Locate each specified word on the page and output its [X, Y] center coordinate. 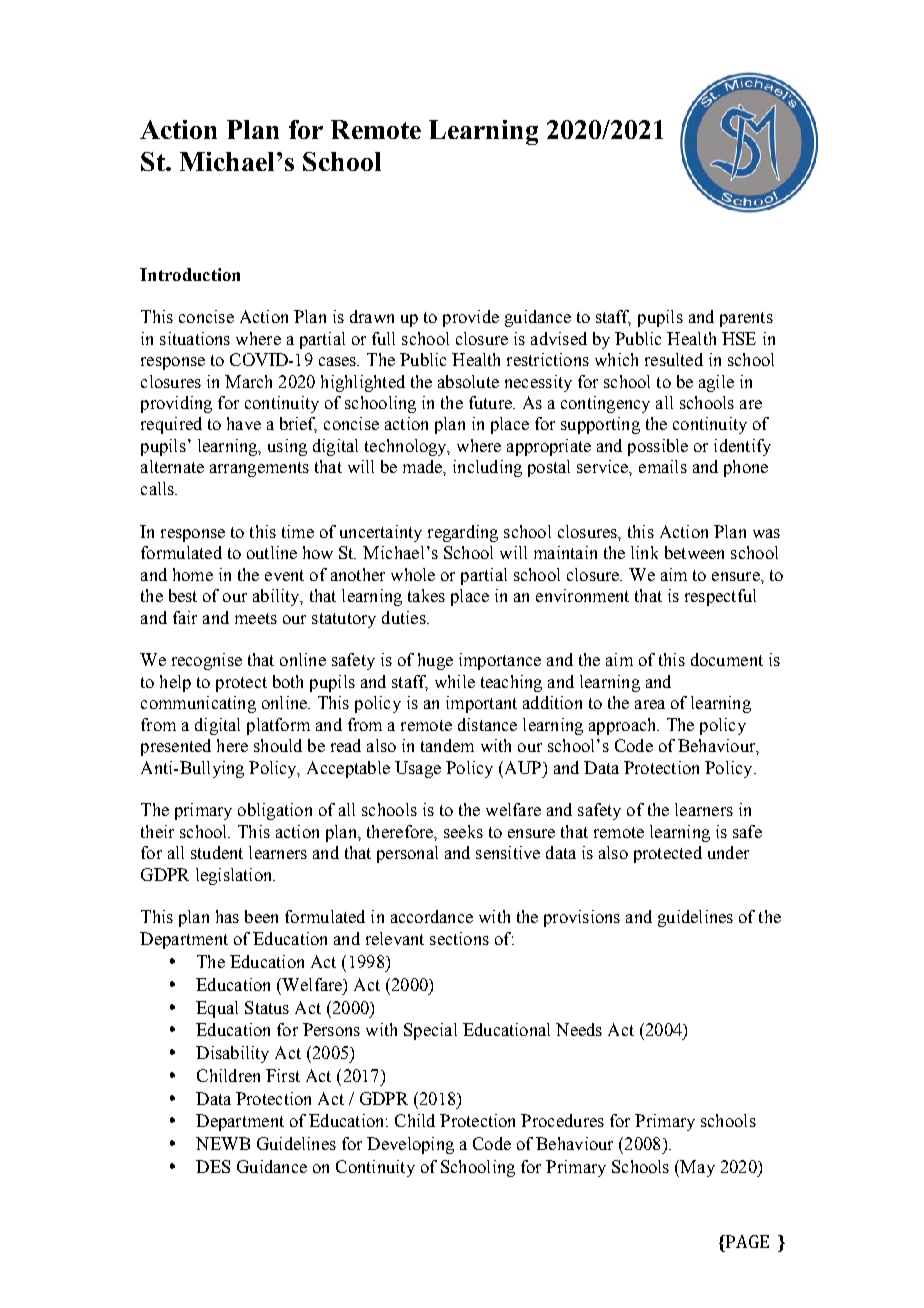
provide [471, 318]
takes [426, 595]
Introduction [190, 274]
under [728, 852]
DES [213, 1166]
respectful [720, 597]
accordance [432, 916]
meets [256, 618]
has [227, 916]
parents [746, 319]
